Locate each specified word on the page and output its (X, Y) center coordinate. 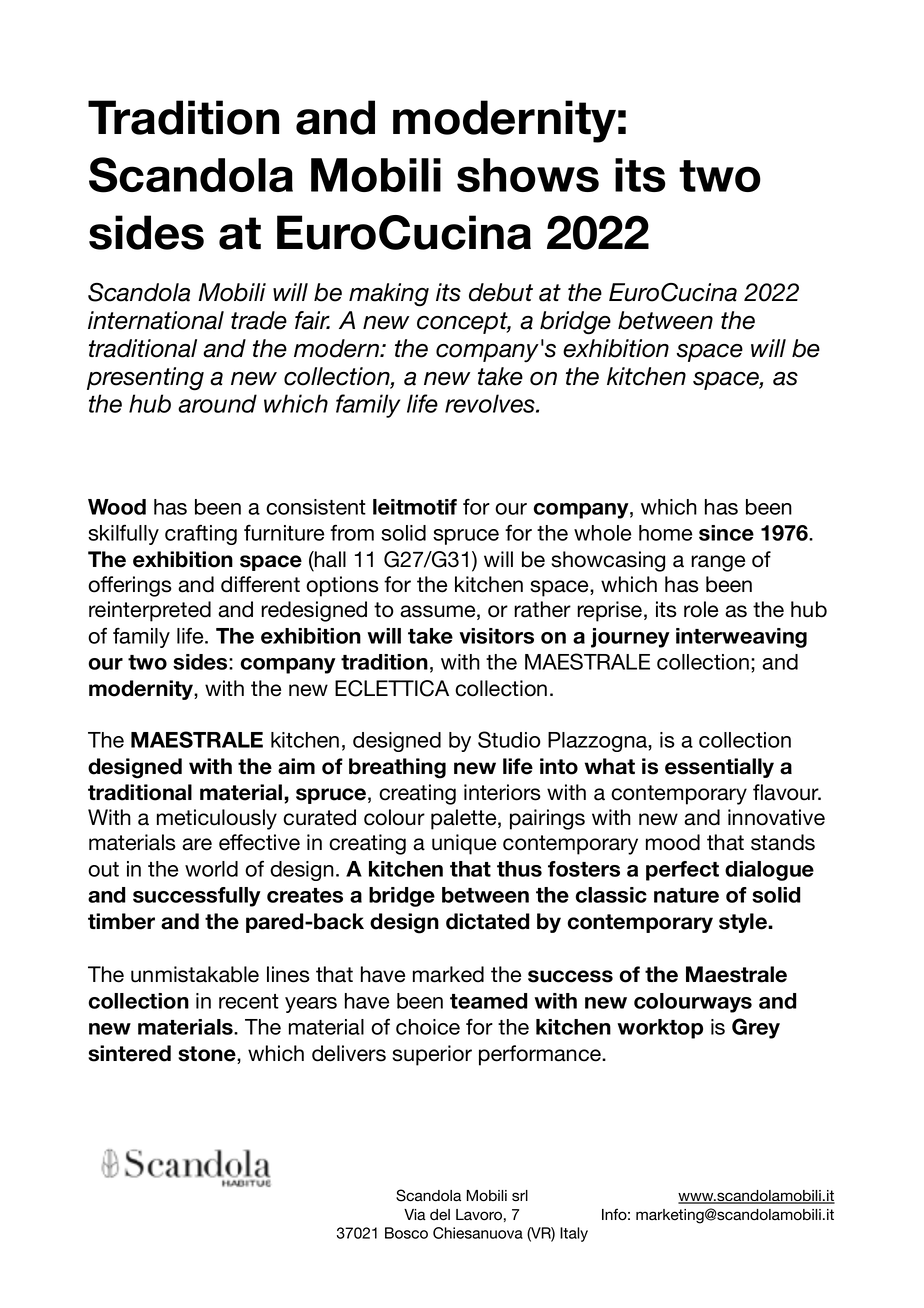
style (744, 923)
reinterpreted (150, 611)
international (156, 320)
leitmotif (415, 507)
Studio (509, 739)
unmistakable (195, 974)
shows (528, 175)
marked (448, 974)
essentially (719, 768)
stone (208, 1055)
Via (415, 1215)
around (217, 403)
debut (501, 292)
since (726, 533)
